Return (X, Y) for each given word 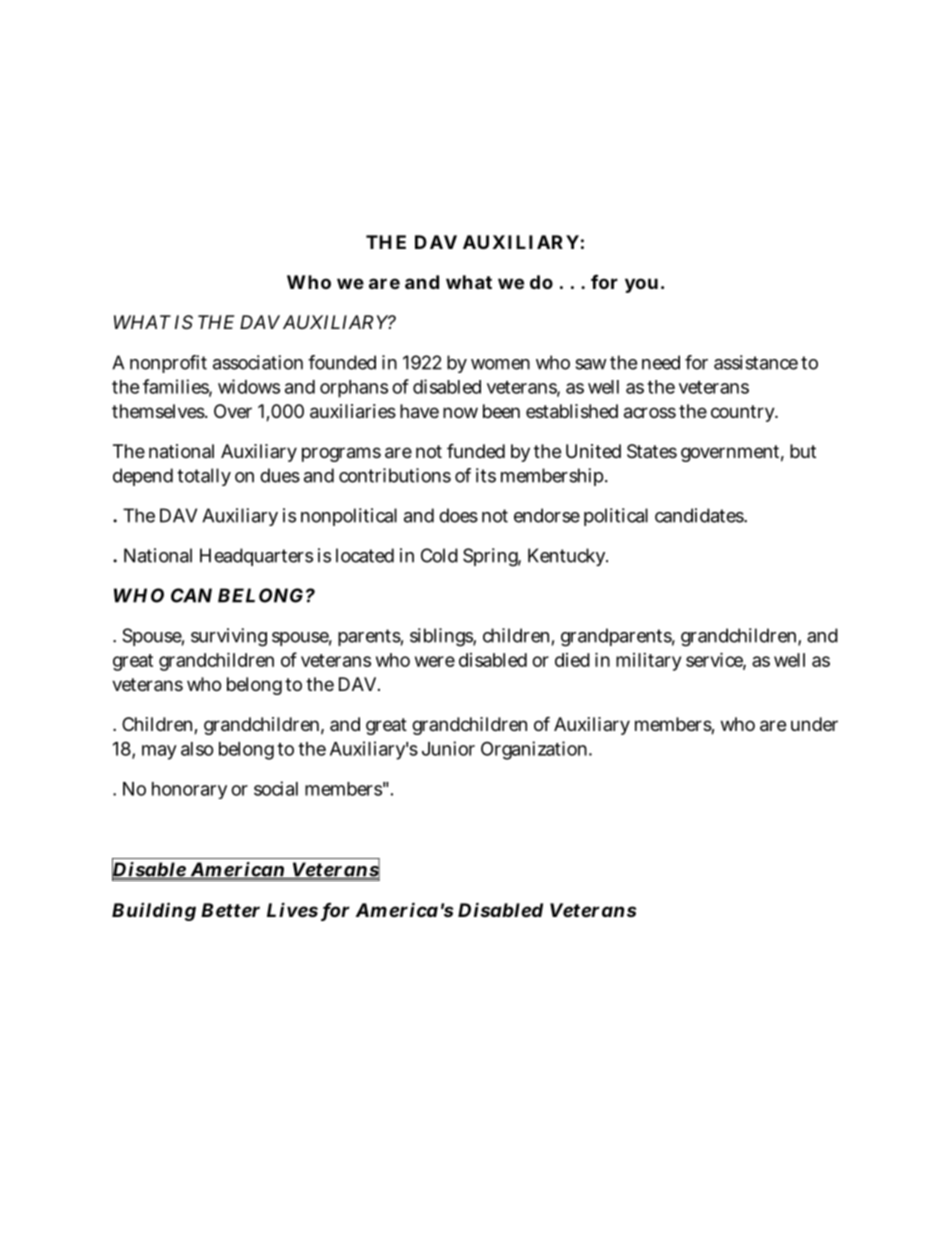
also (197, 749)
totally (204, 477)
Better (230, 910)
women (500, 364)
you (641, 285)
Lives (292, 909)
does (458, 515)
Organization (536, 750)
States (652, 451)
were (435, 661)
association (258, 362)
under (814, 724)
